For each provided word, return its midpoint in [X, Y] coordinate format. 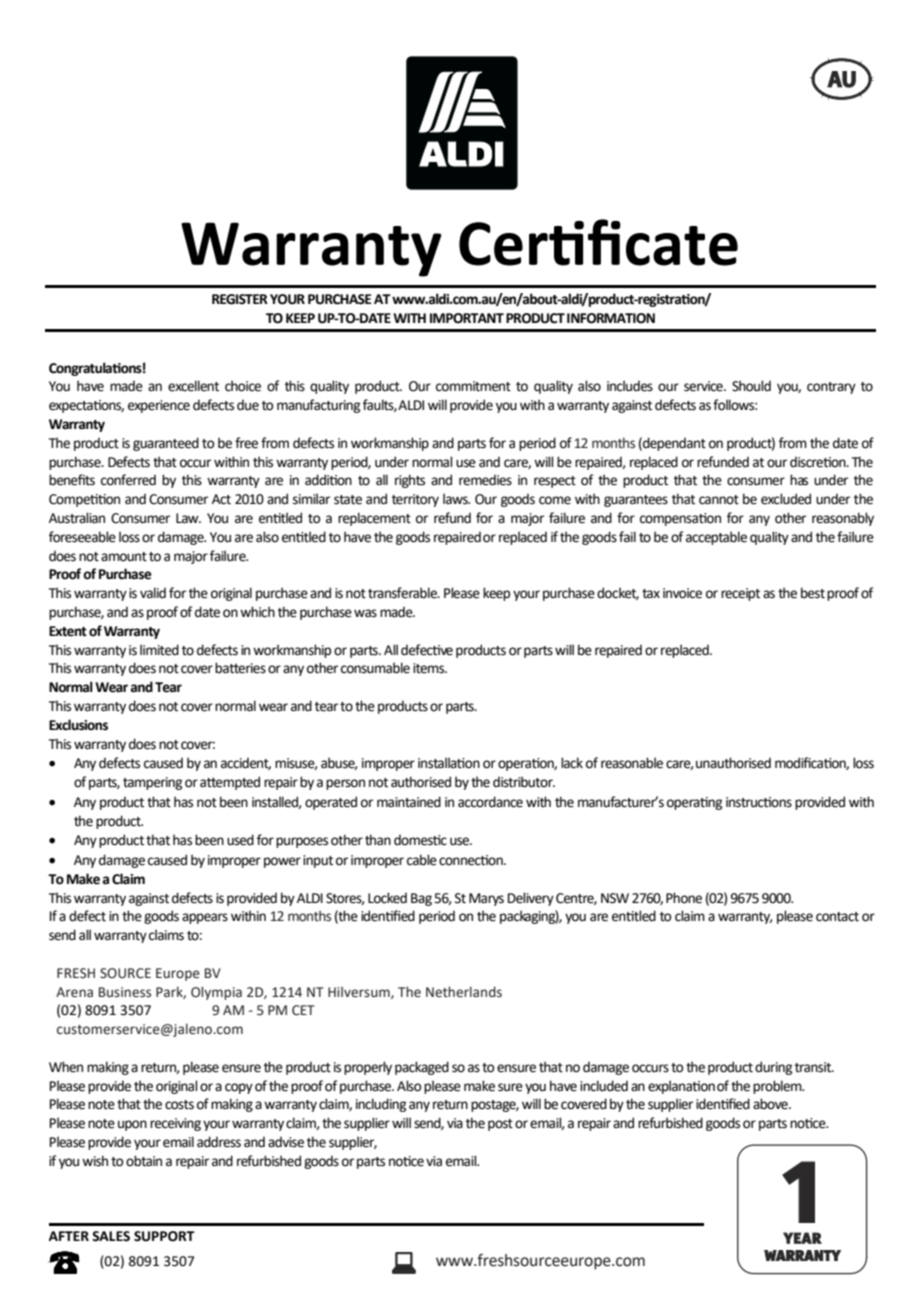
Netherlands [464, 992]
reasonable [632, 763]
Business [125, 992]
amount [124, 557]
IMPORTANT [467, 318]
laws [456, 499]
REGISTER [240, 299]
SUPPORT [164, 1236]
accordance [490, 802]
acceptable [716, 538]
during [773, 1068]
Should [751, 386]
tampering [152, 783]
